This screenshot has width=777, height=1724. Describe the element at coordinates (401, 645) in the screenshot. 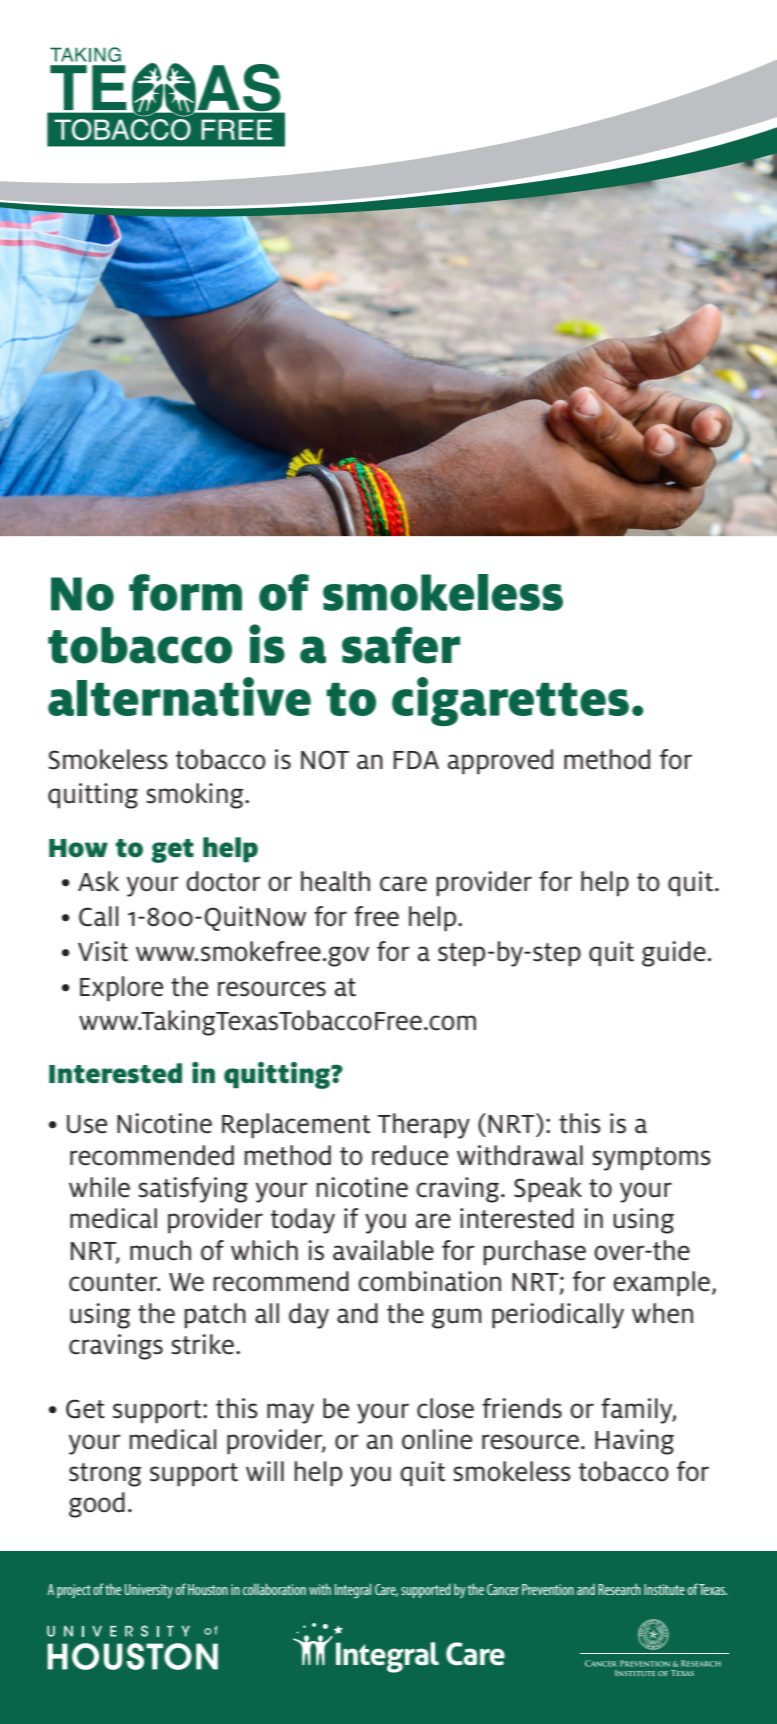

I see `safer` at that location.
